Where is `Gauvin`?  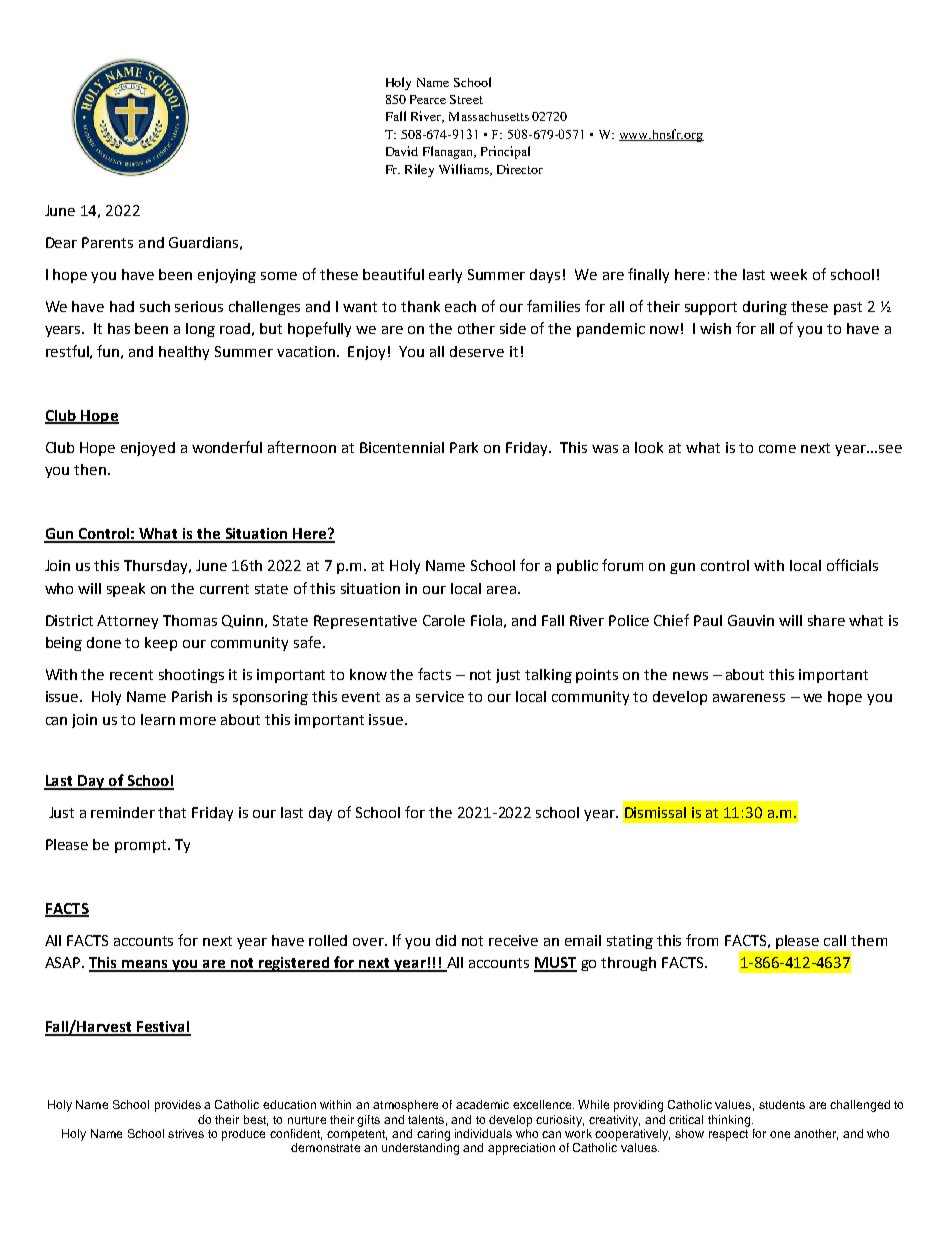
Gauvin is located at coordinates (751, 620).
